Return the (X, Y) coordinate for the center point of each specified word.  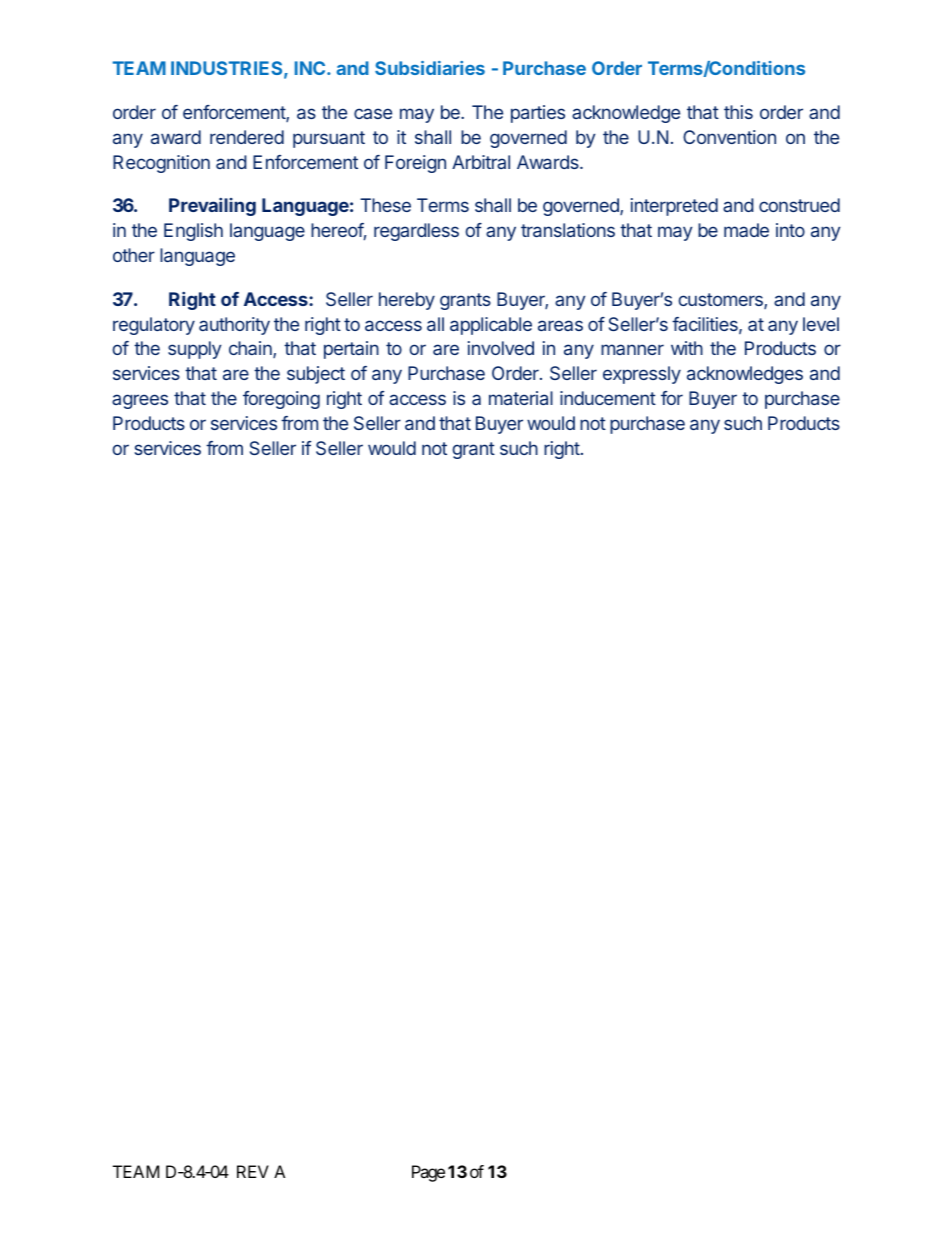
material (521, 398)
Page (428, 1173)
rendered (247, 137)
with (687, 348)
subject (316, 375)
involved (501, 348)
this (738, 112)
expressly (642, 375)
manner (632, 349)
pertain (351, 350)
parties (538, 114)
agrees (140, 401)
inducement (608, 398)
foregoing (281, 400)
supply (195, 350)
